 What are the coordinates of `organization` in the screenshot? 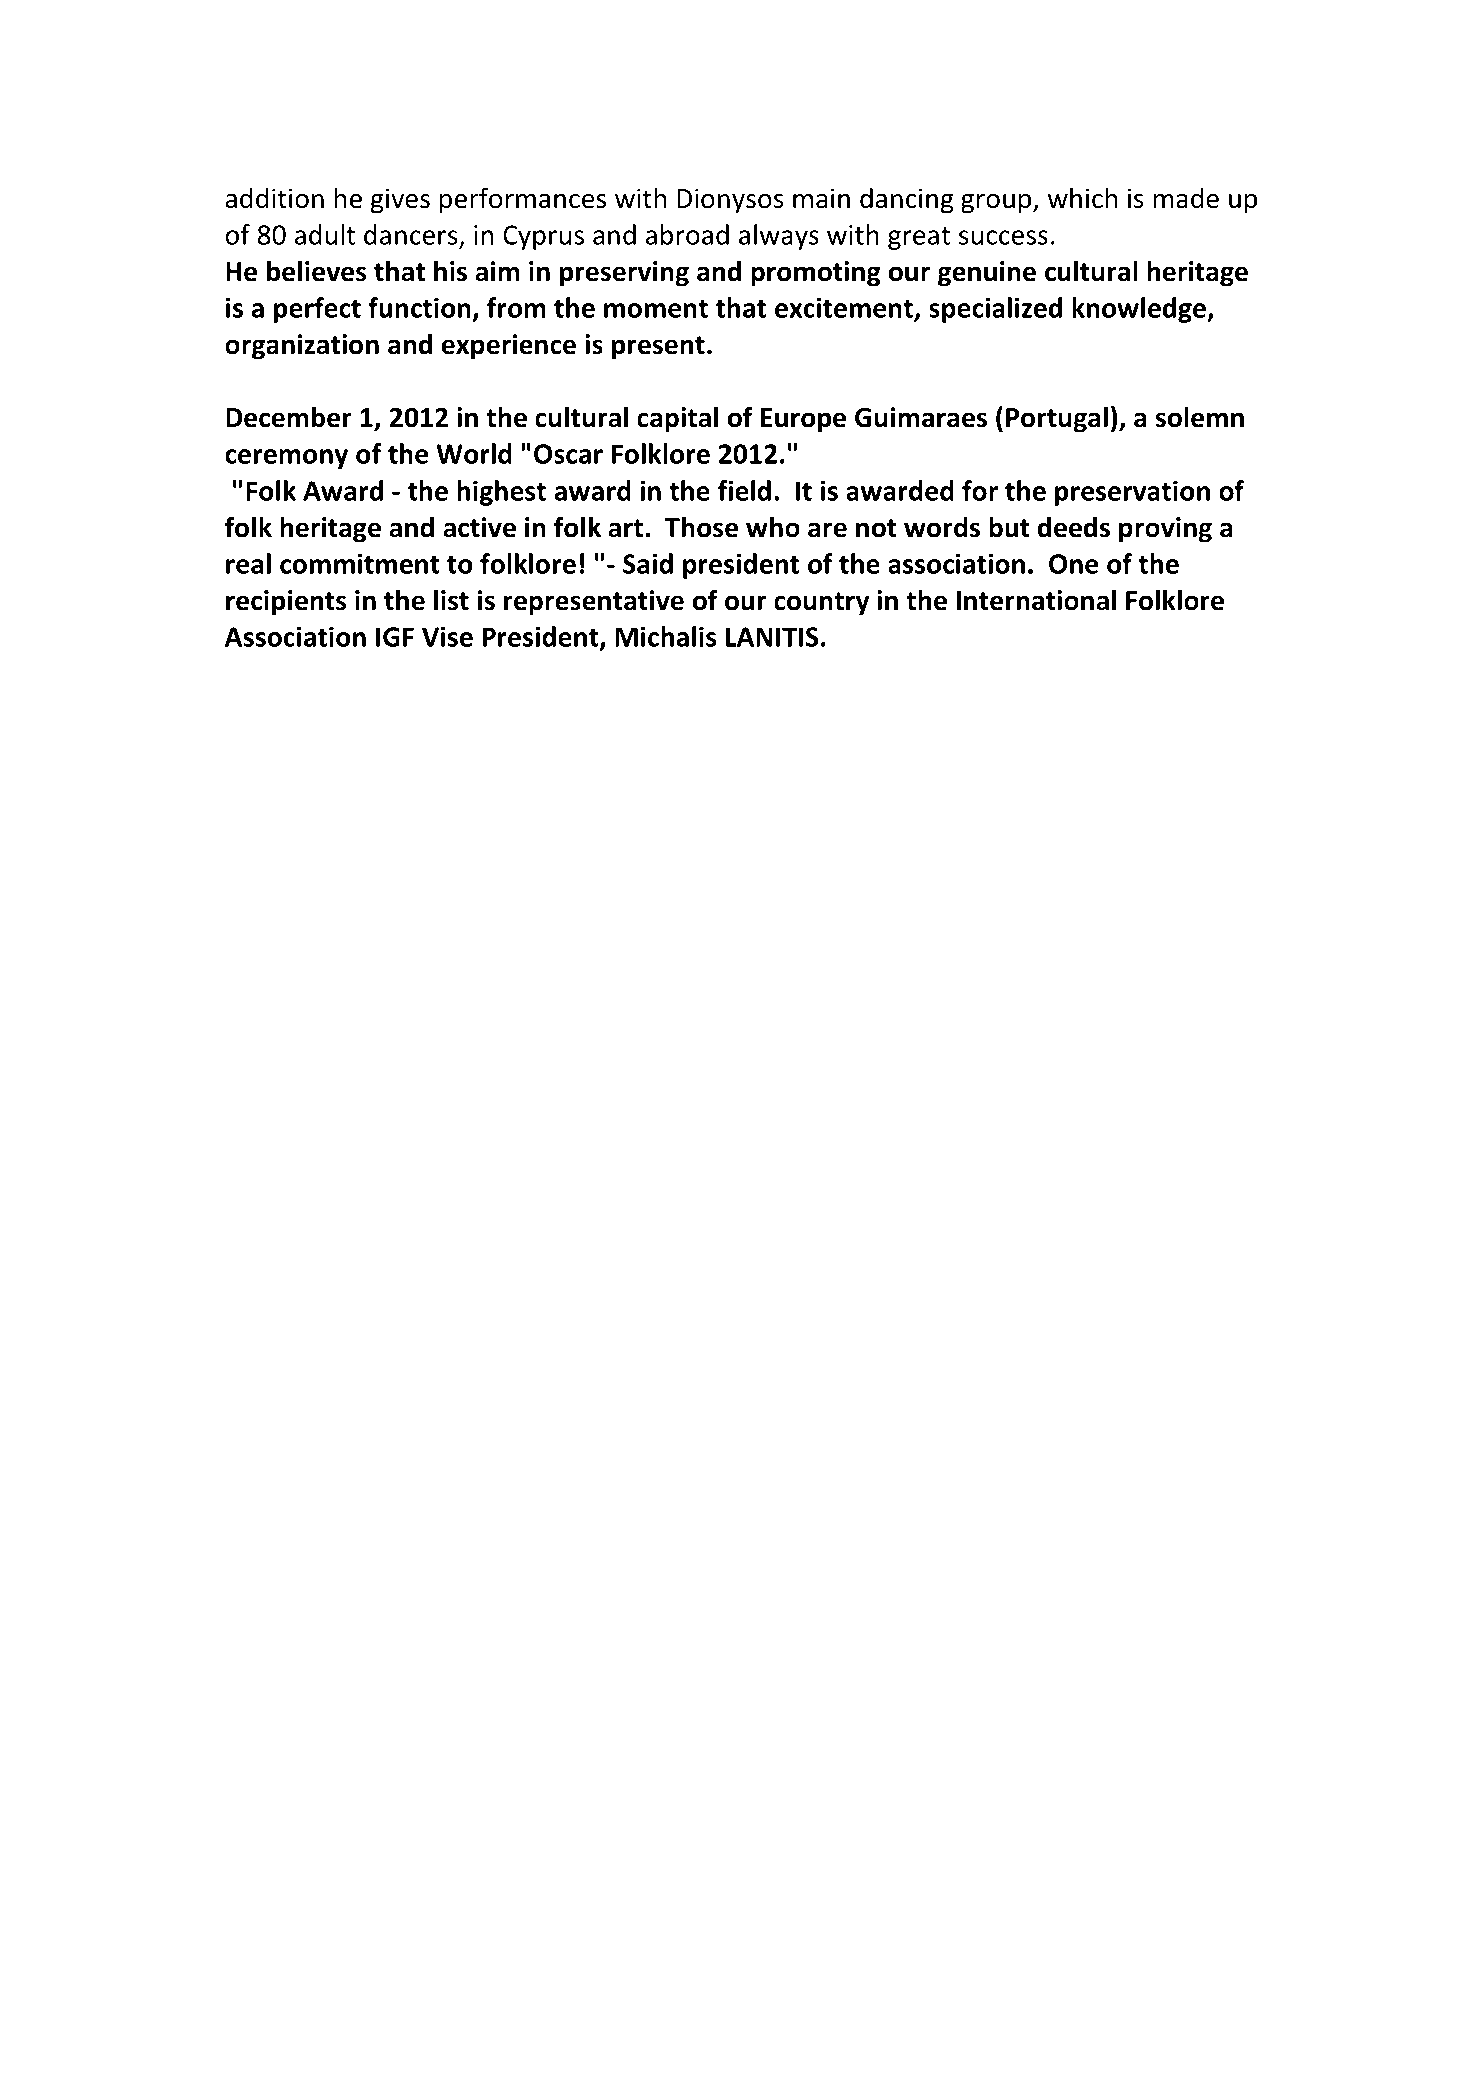 It's located at (302, 347).
